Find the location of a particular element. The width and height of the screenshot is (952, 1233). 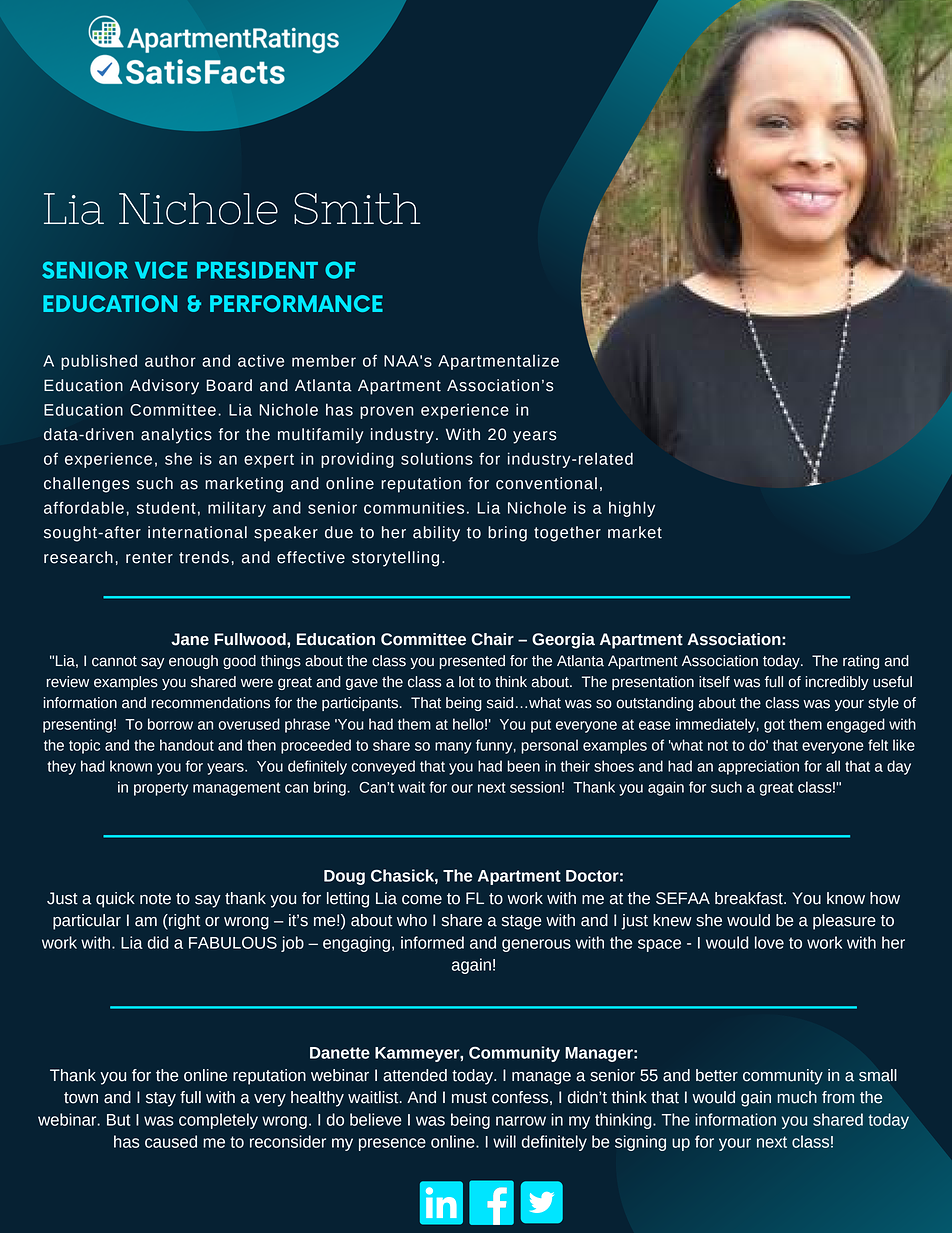

lot is located at coordinates (467, 682).
